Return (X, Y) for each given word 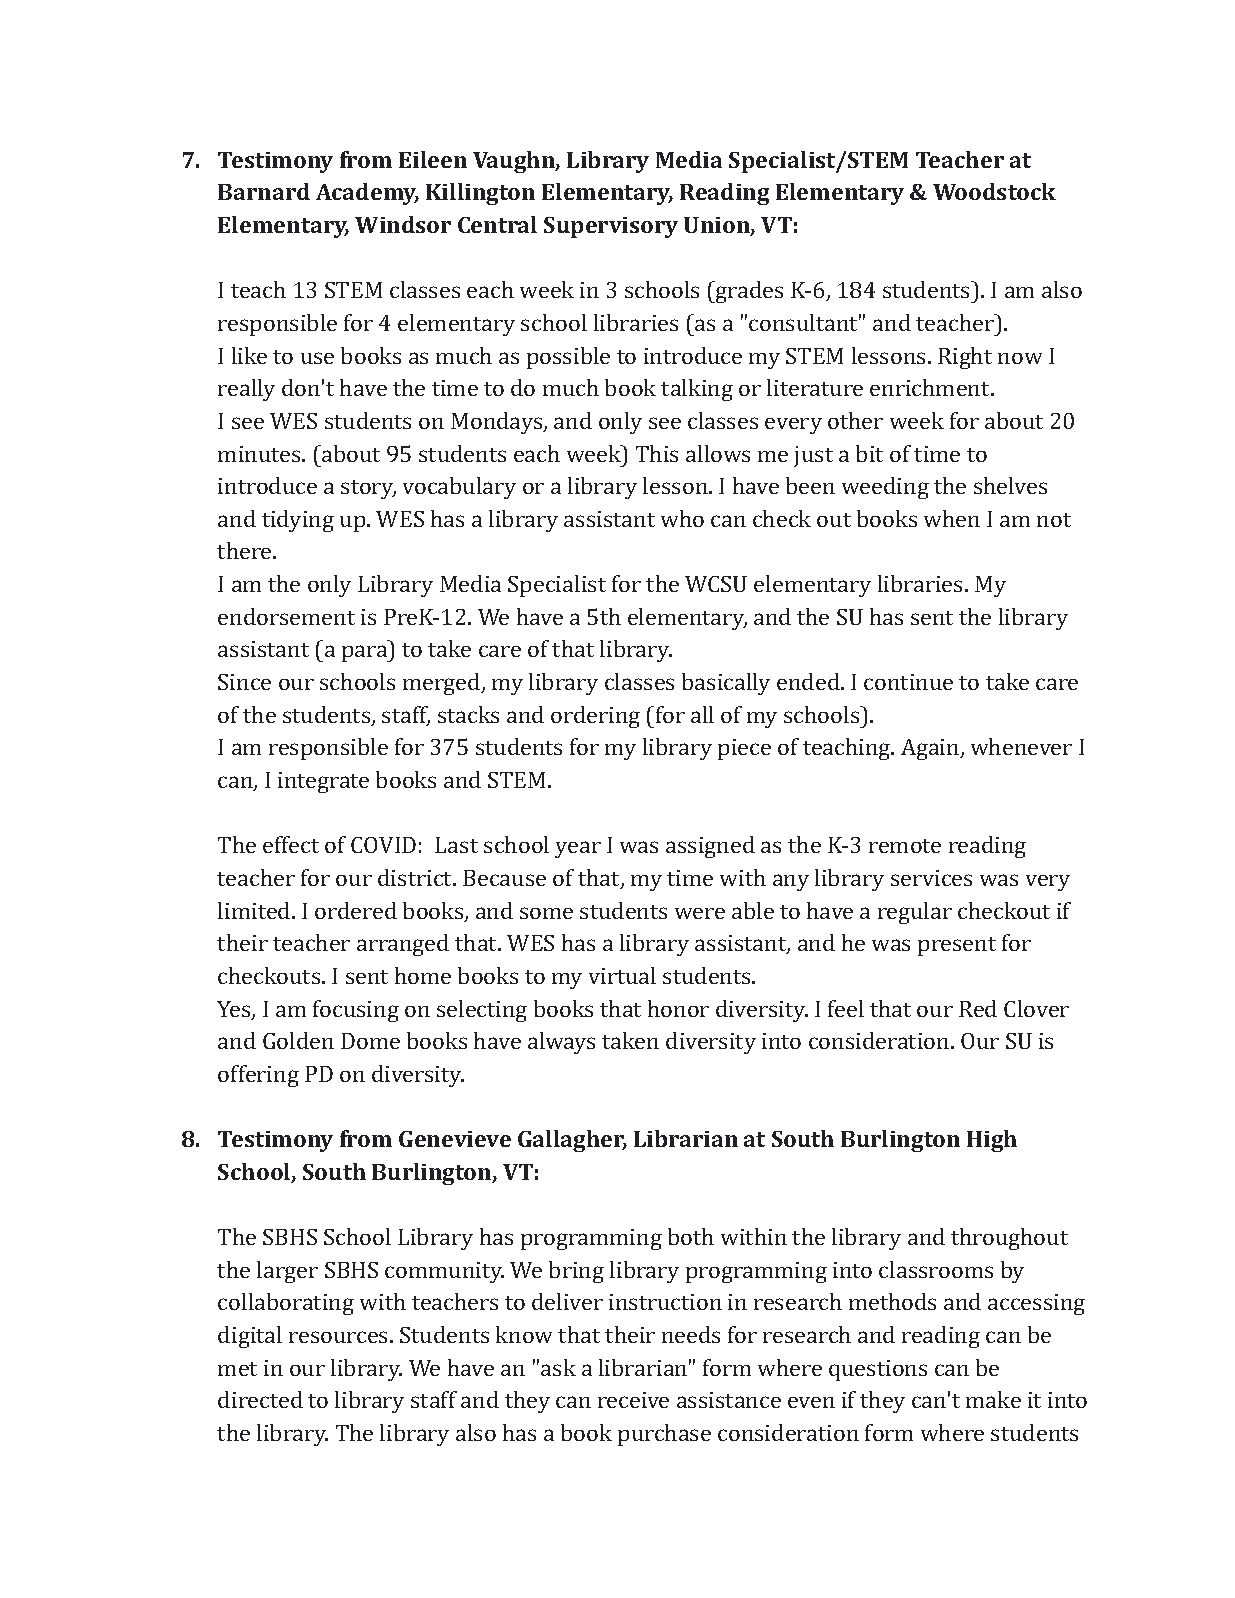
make (993, 1399)
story (368, 489)
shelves (1010, 485)
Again (931, 749)
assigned (710, 847)
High (992, 1141)
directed (260, 1399)
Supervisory (611, 227)
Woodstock (994, 191)
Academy (367, 194)
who (682, 518)
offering (258, 1076)
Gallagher (572, 1141)
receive (633, 1400)
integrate (323, 782)
